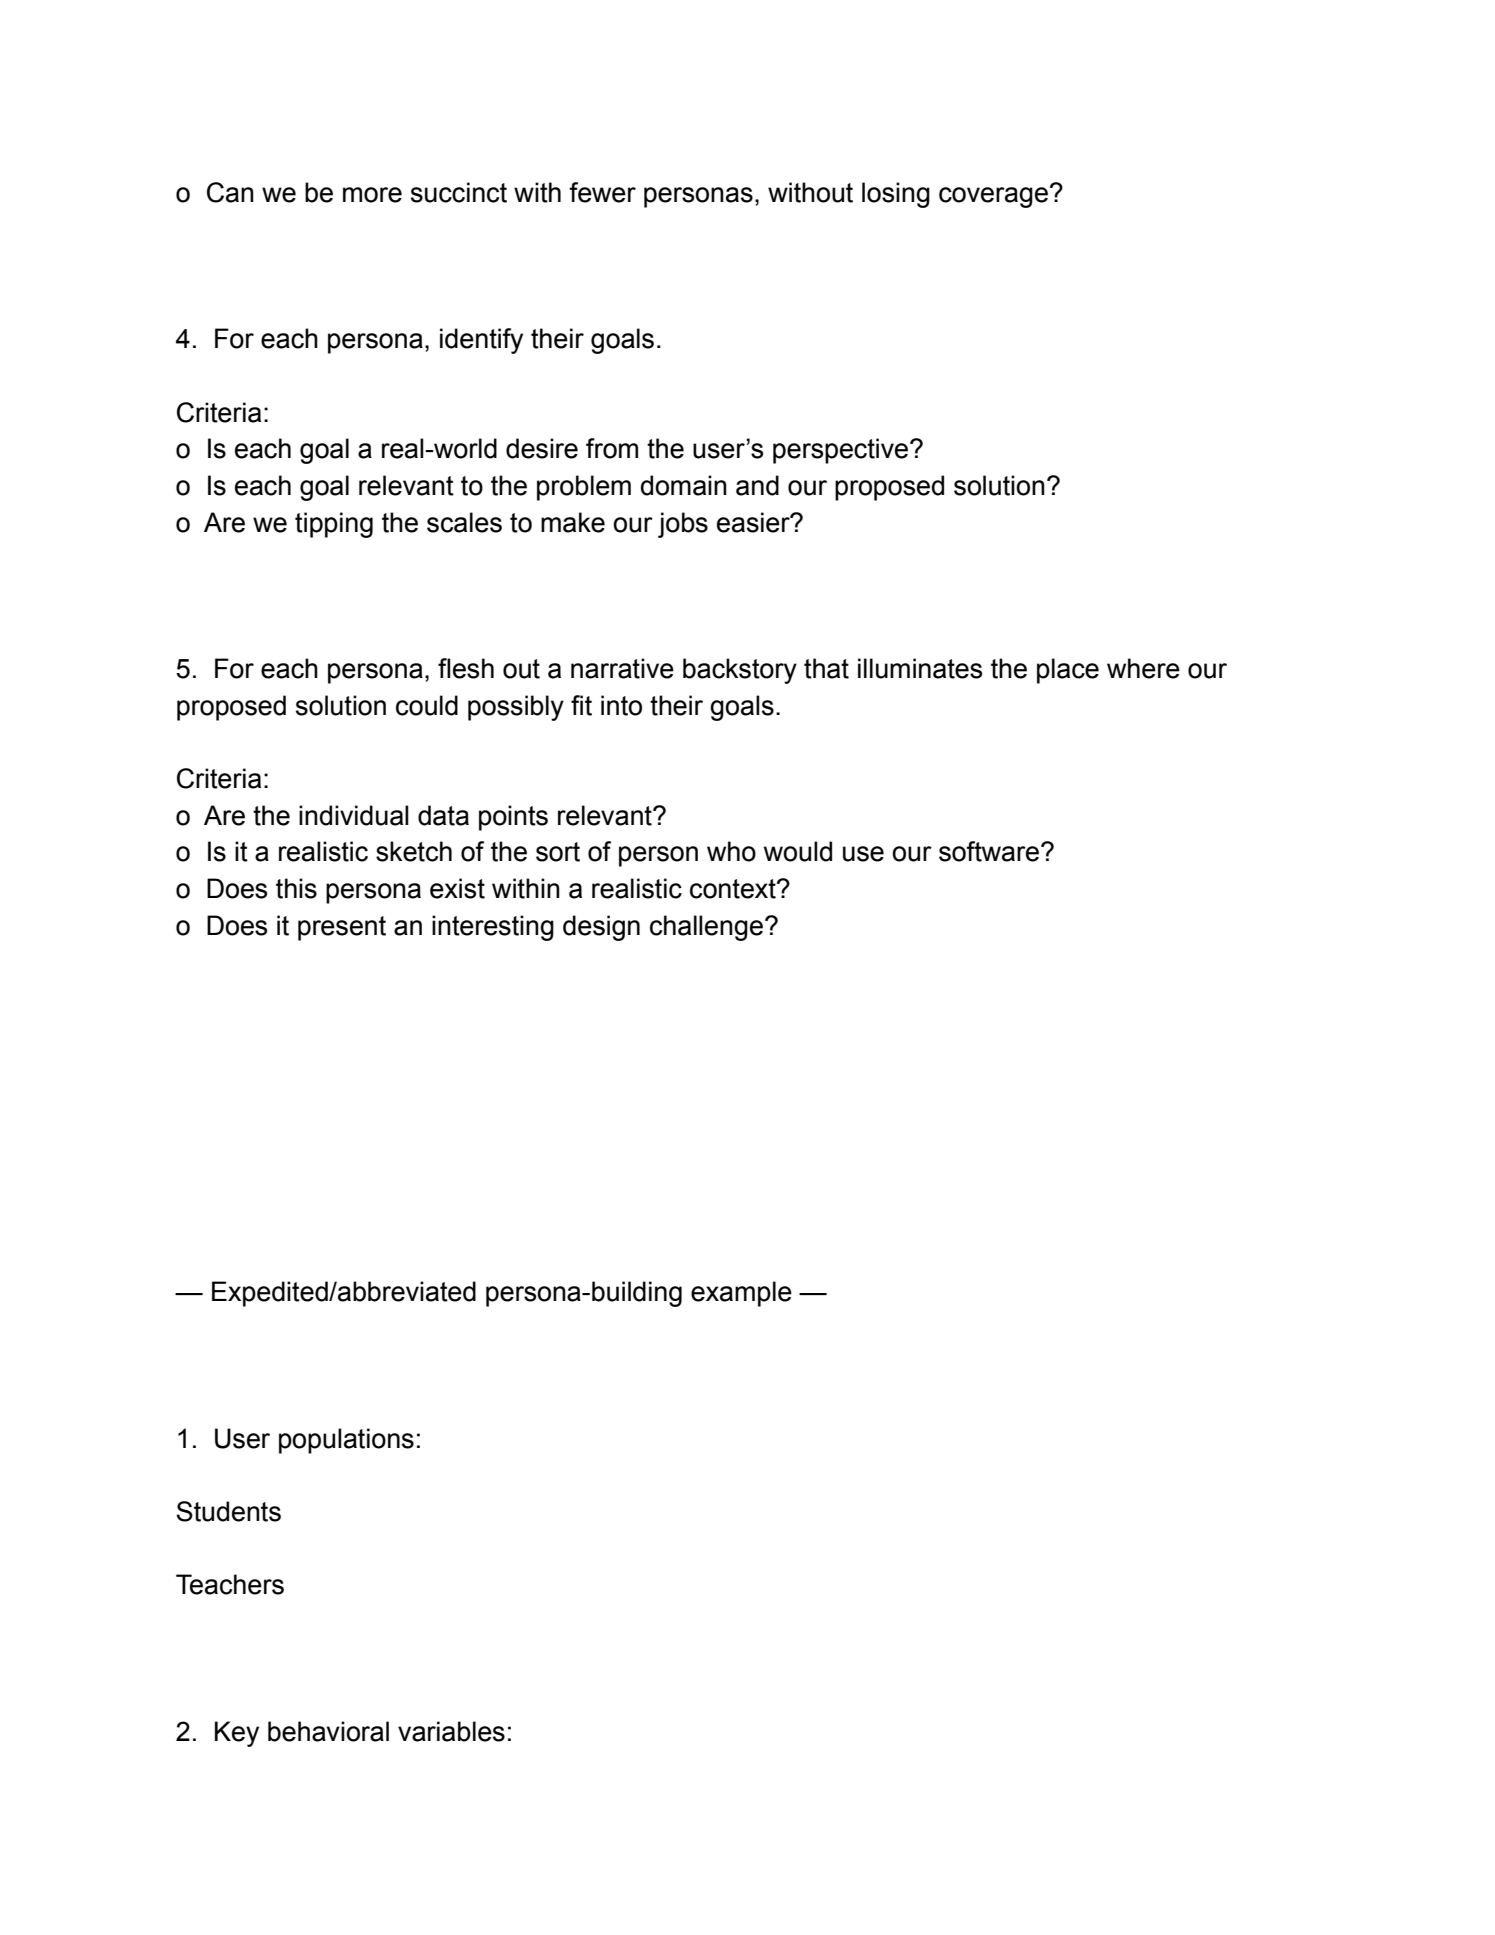  I want to click on fewer, so click(602, 192).
